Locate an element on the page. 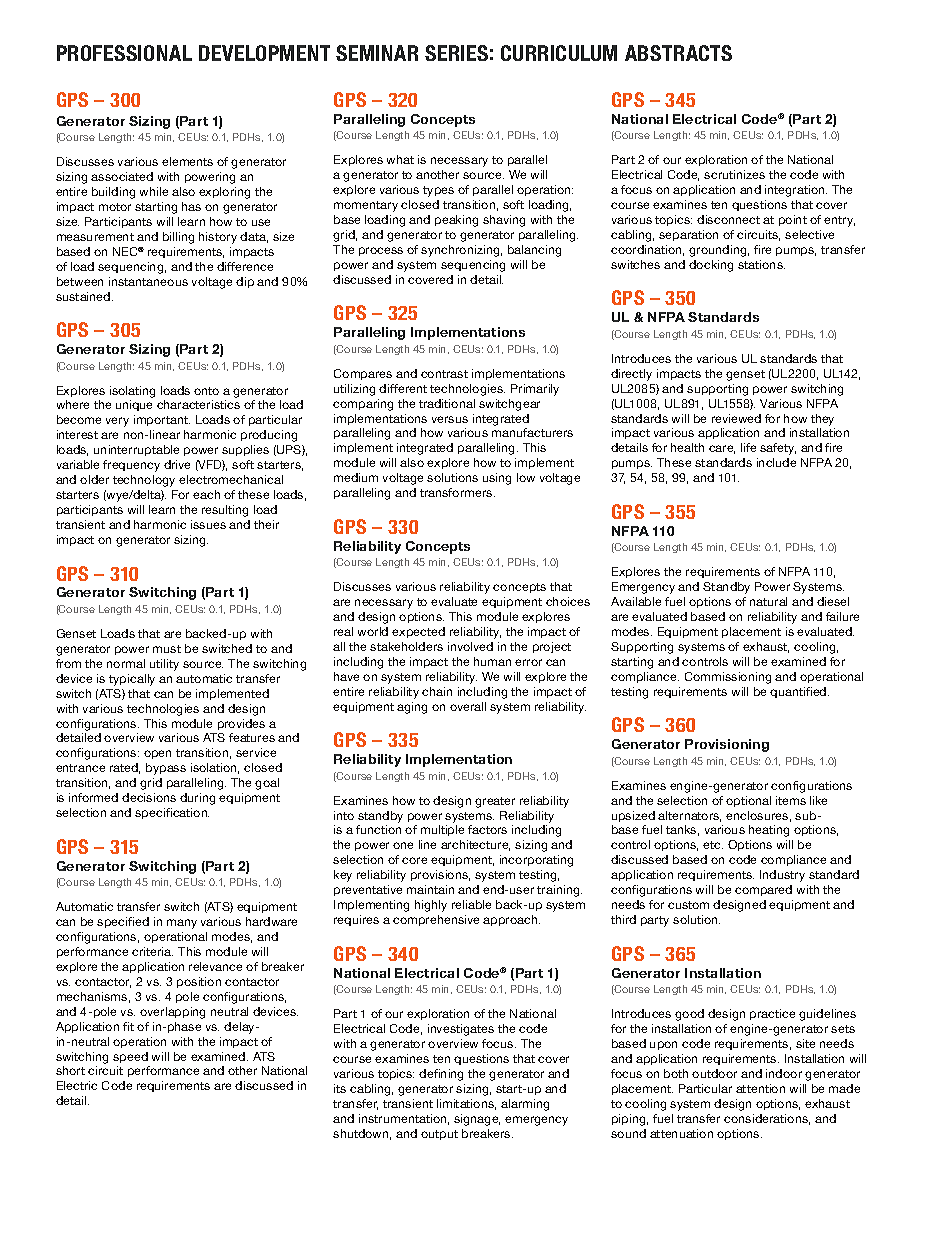  SEMINAR is located at coordinates (377, 53).
